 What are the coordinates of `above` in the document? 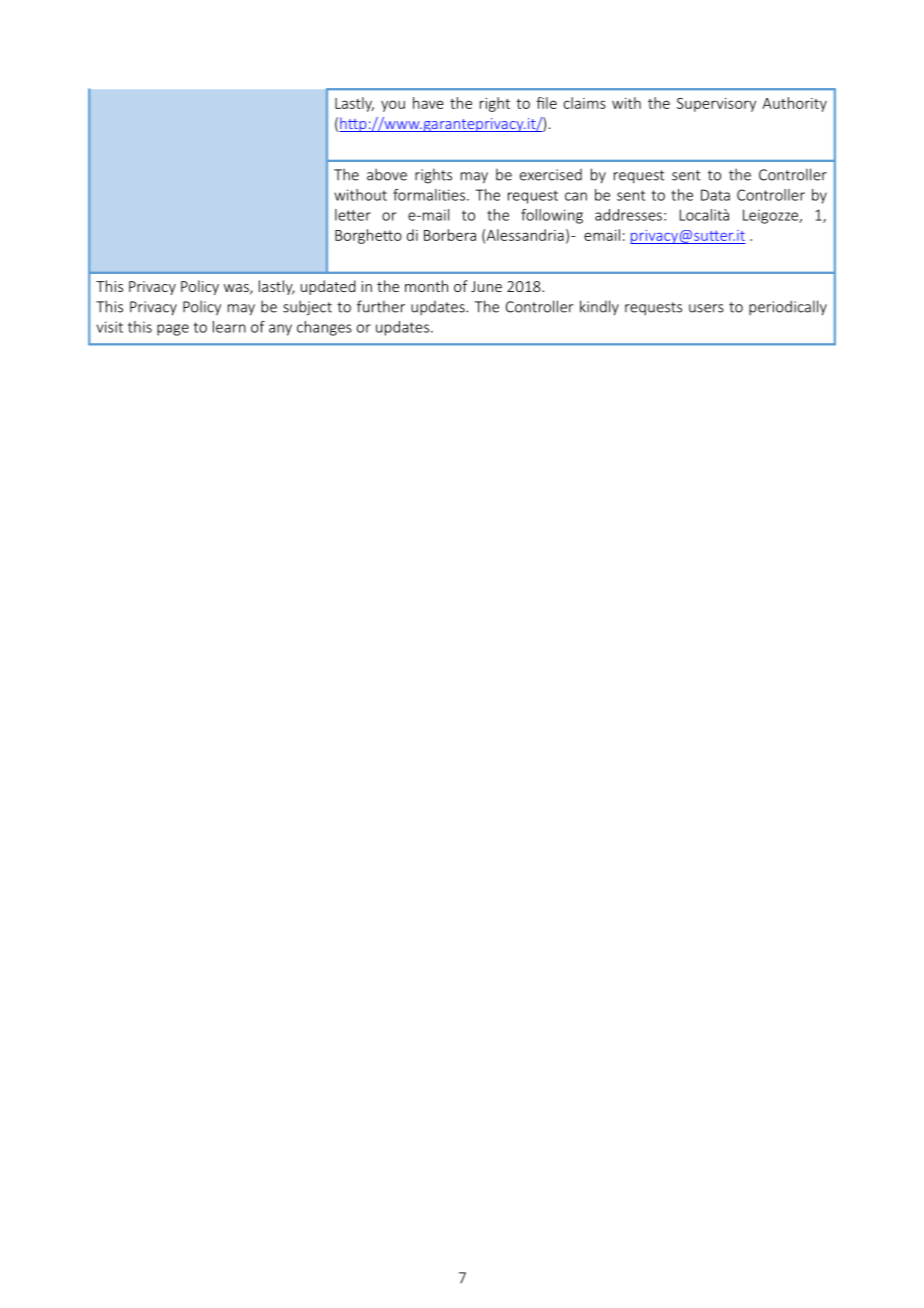 It's located at (387, 174).
